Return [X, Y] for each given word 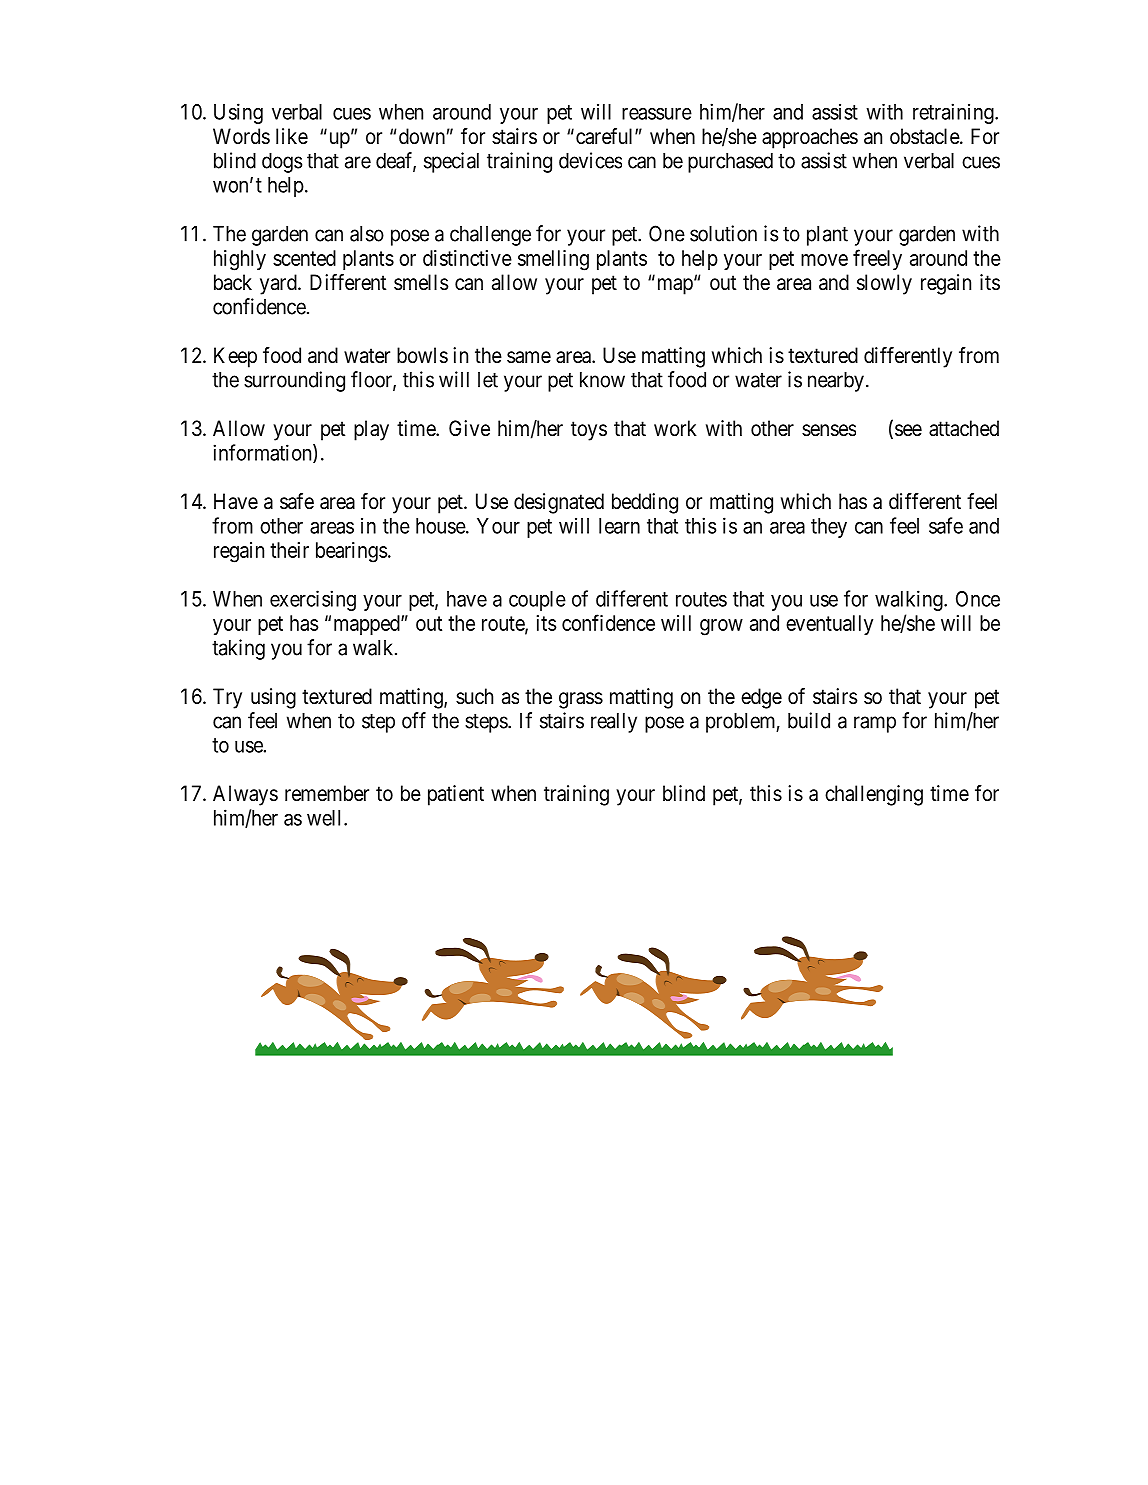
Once [978, 599]
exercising [313, 600]
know [602, 380]
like [292, 136]
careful [604, 136]
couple [537, 601]
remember [327, 793]
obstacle [925, 136]
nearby [836, 382]
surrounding [294, 381]
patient [456, 795]
